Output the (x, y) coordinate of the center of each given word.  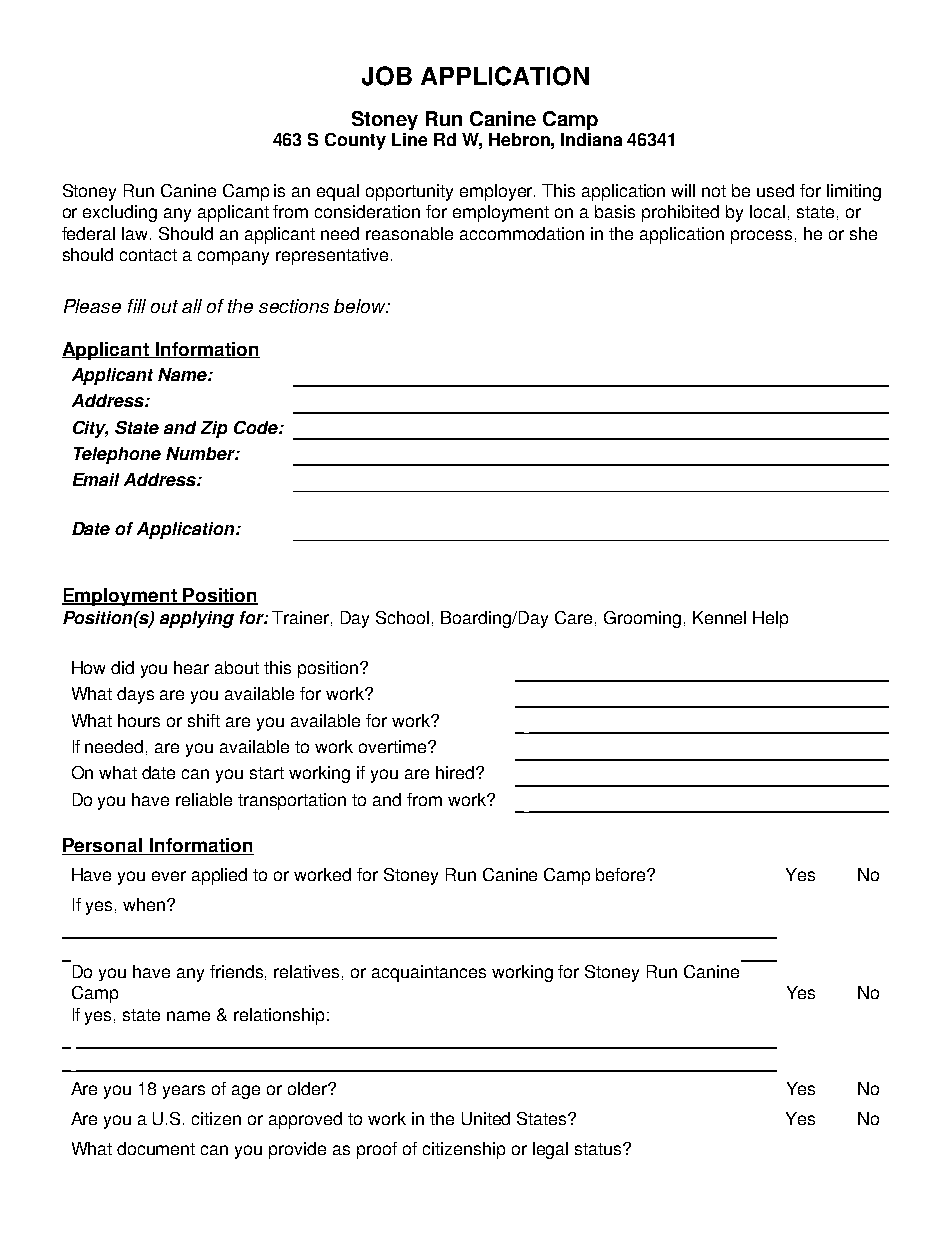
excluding (120, 213)
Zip (214, 429)
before (622, 874)
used (775, 190)
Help (770, 619)
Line (409, 139)
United (486, 1118)
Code (257, 427)
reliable (204, 799)
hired (455, 772)
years (184, 1092)
